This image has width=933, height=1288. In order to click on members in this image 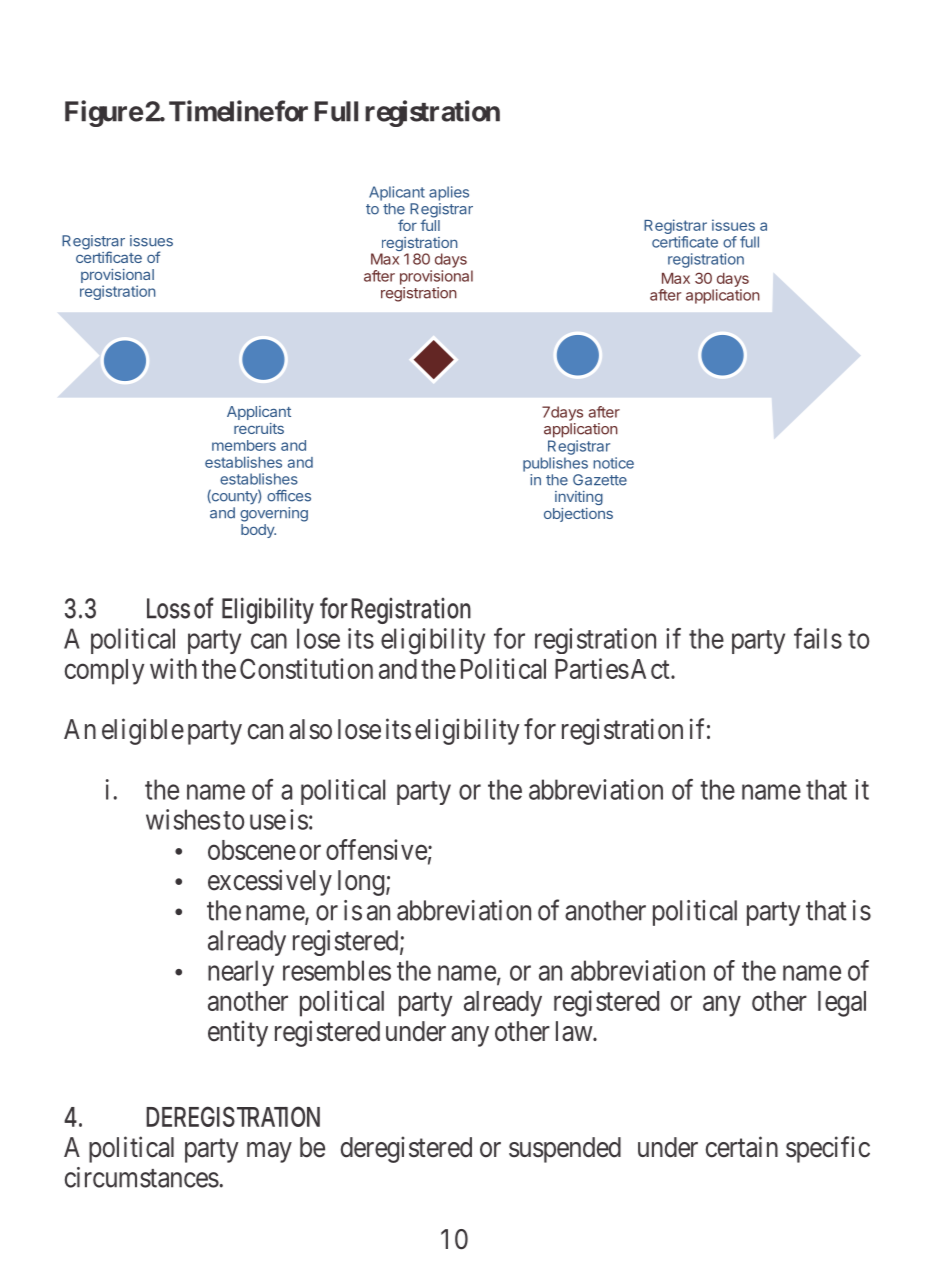, I will do `click(244, 445)`.
